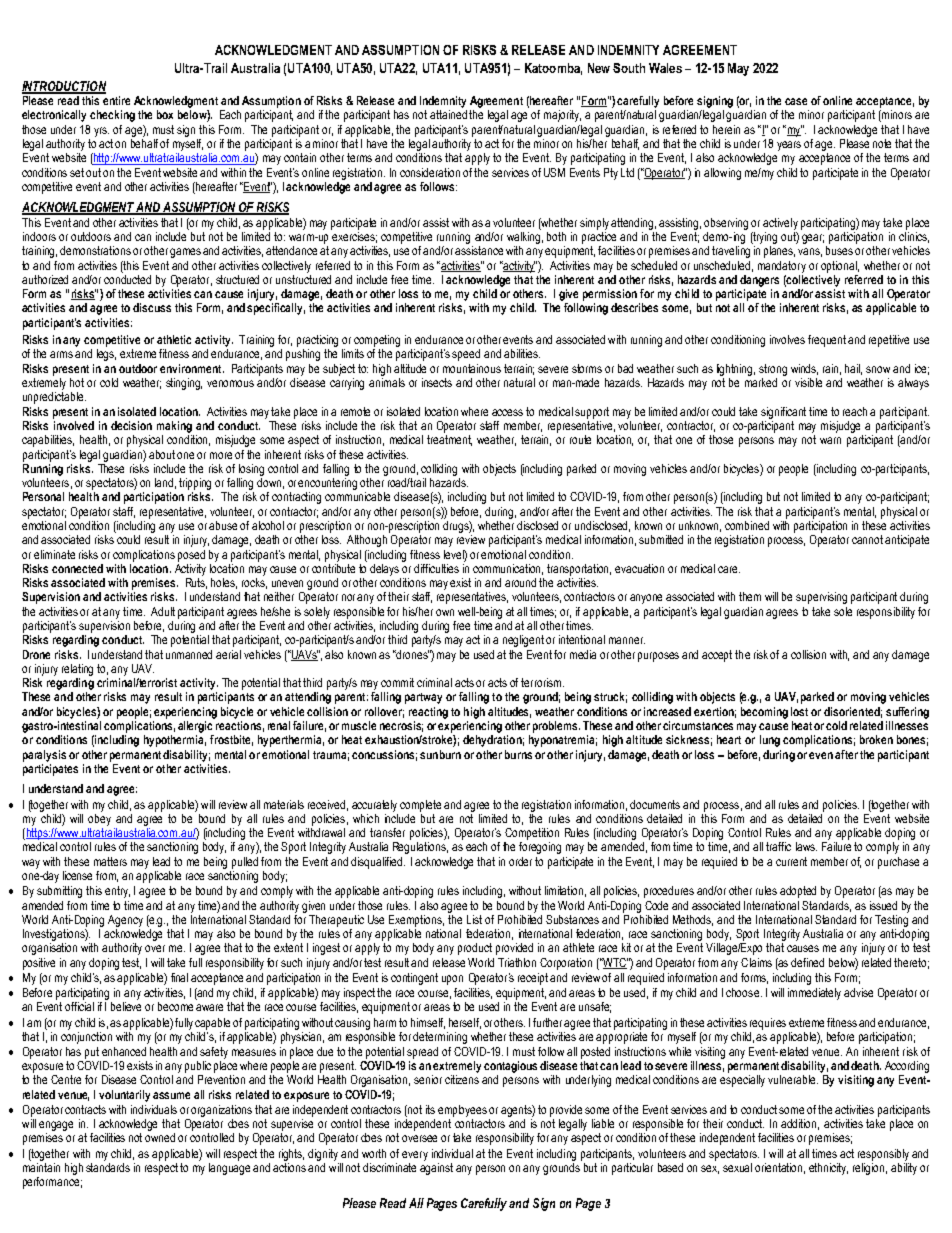  I want to click on owned, so click(160, 1137).
